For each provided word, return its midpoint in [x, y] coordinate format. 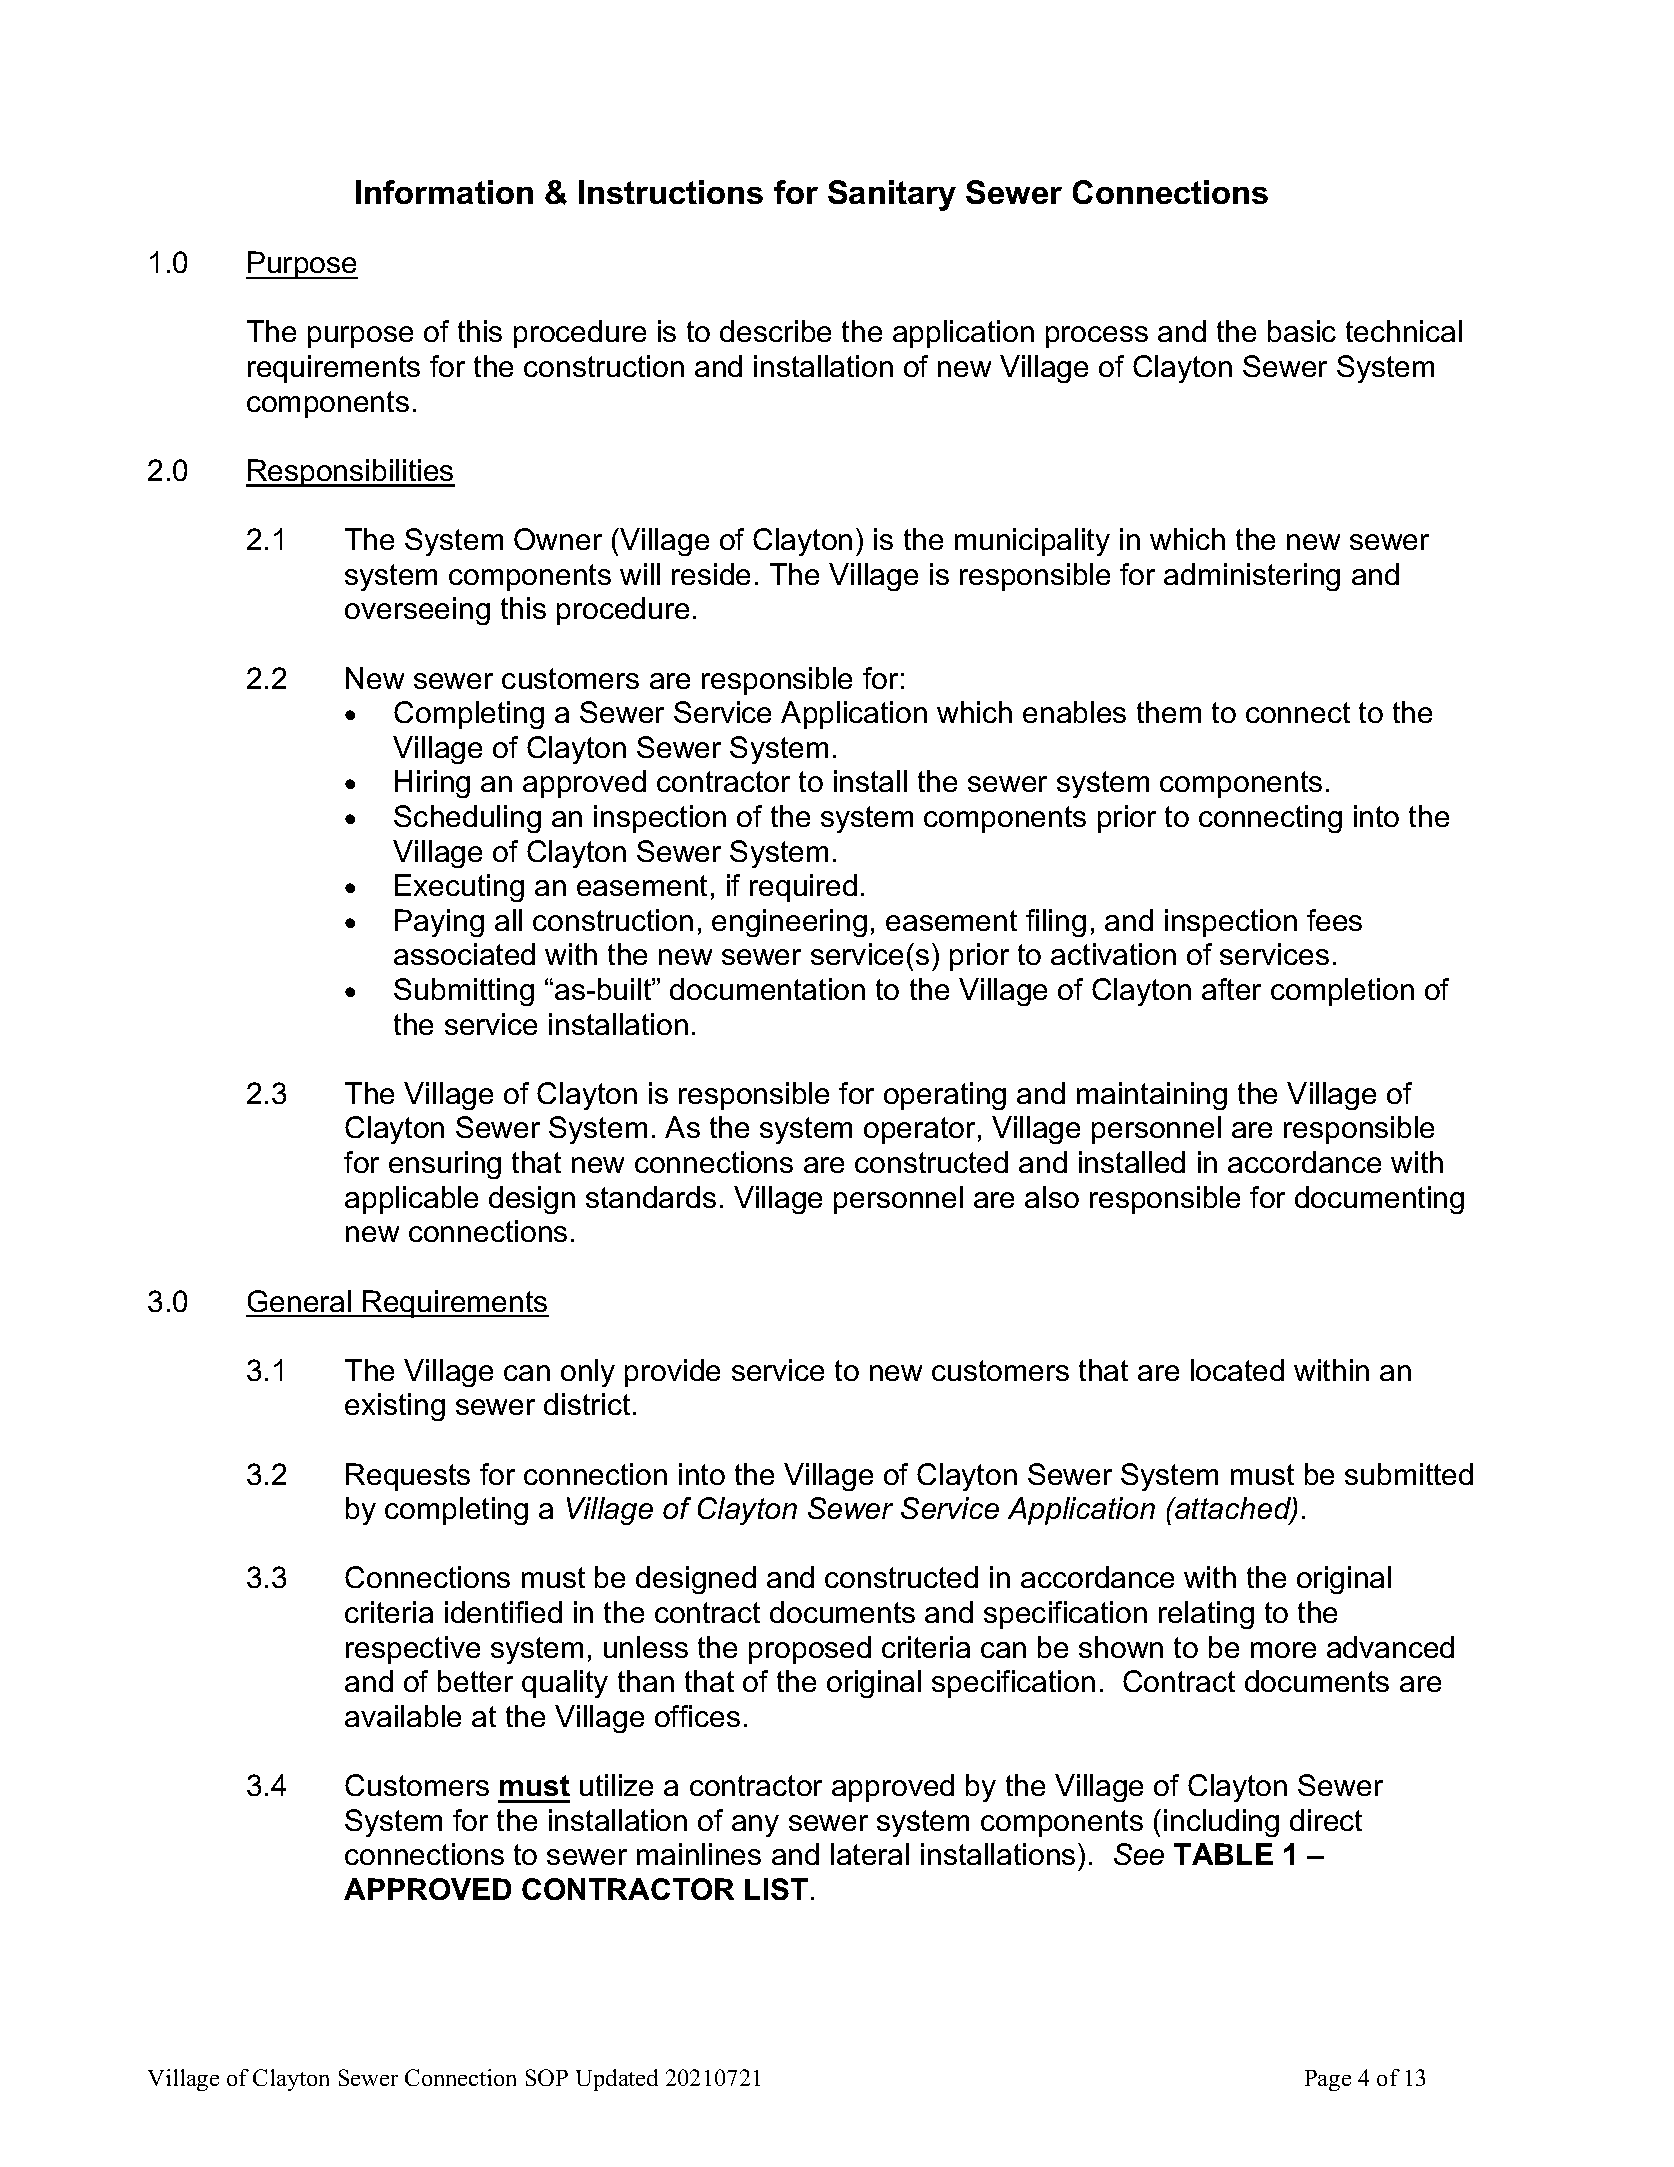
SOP [547, 2077]
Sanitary [892, 195]
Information [444, 192]
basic [1302, 331]
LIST [776, 1889]
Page [1328, 2080]
